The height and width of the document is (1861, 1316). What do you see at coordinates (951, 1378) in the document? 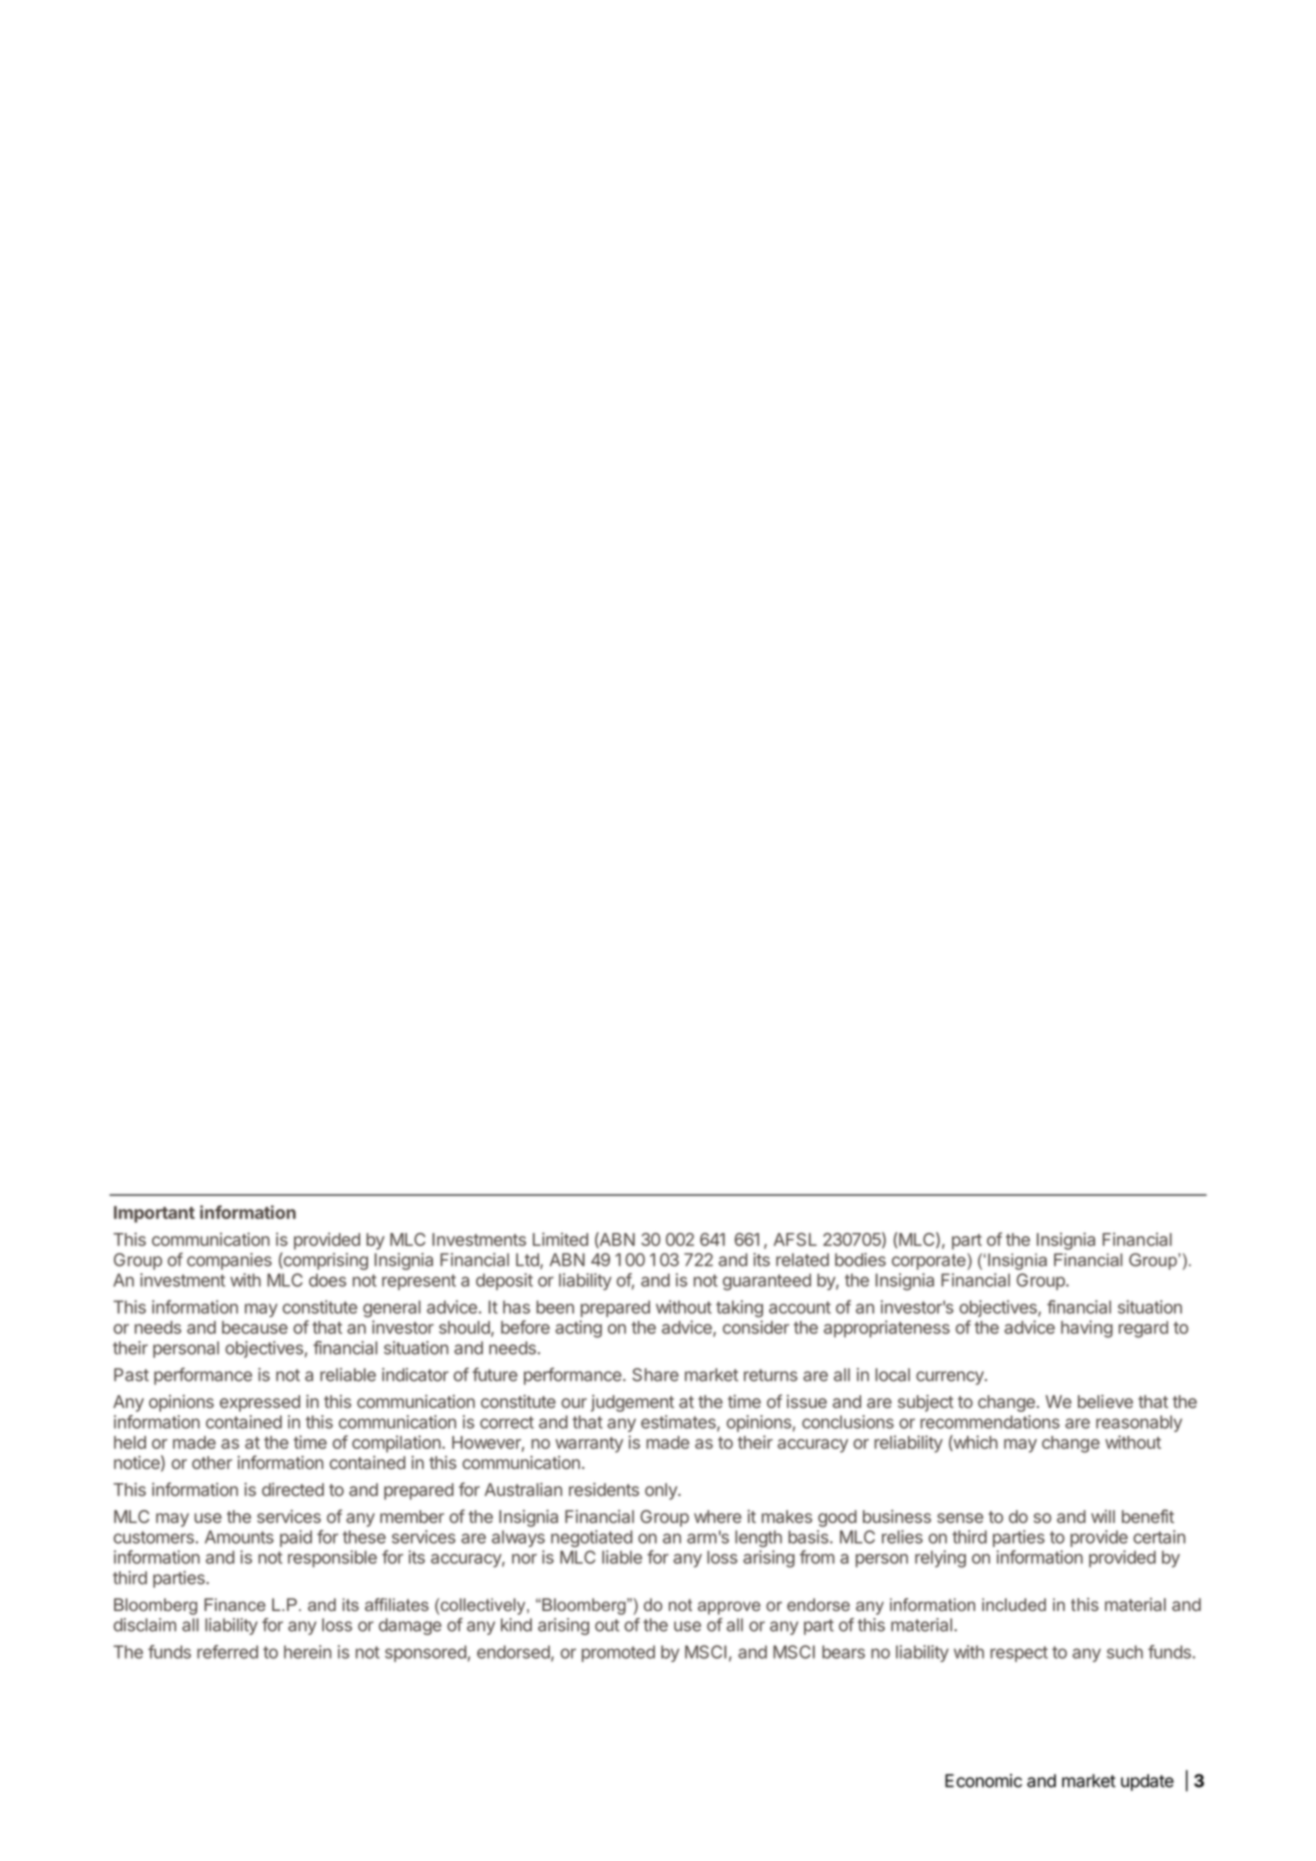
I see `currency` at bounding box center [951, 1378].
